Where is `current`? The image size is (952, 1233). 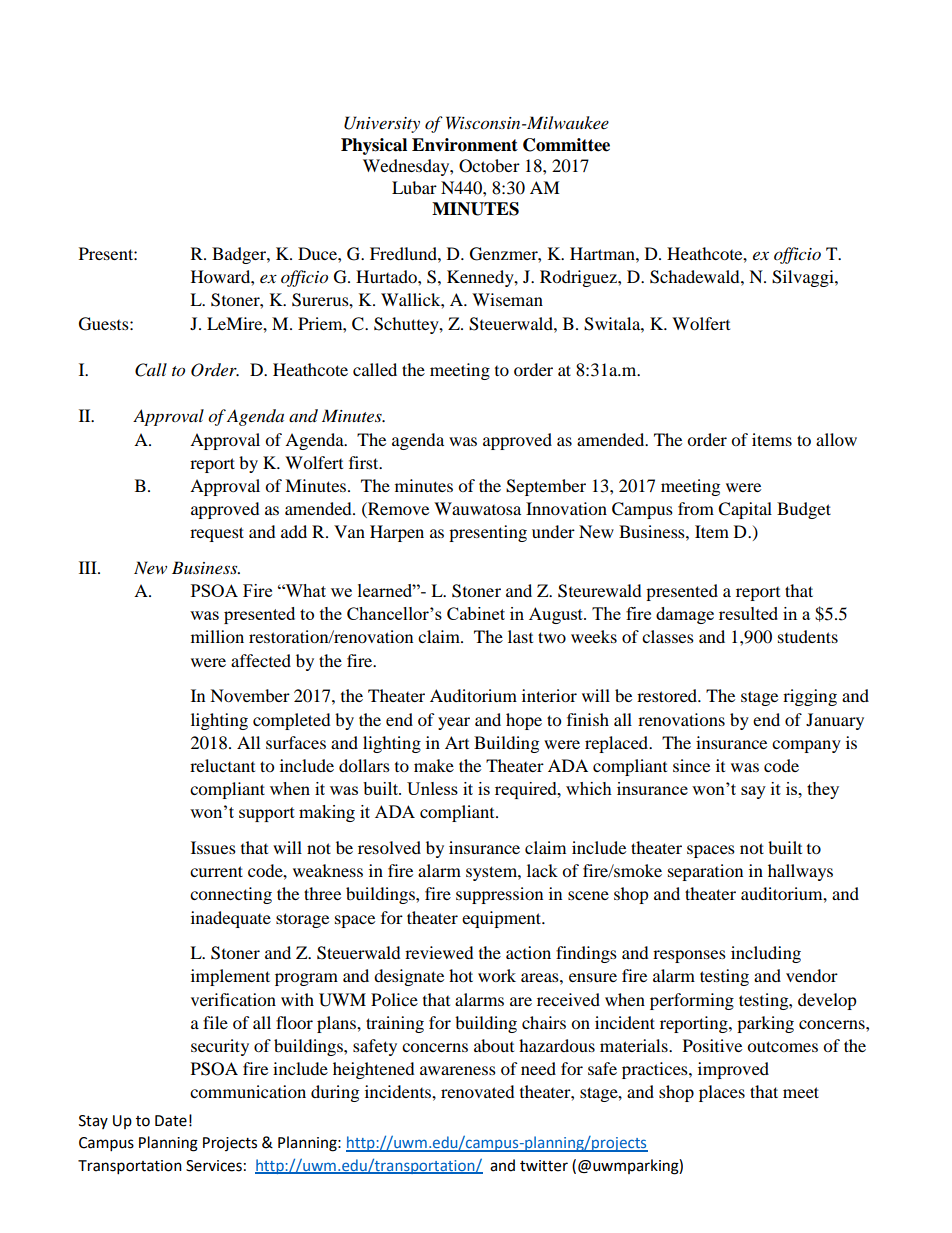 current is located at coordinates (216, 871).
